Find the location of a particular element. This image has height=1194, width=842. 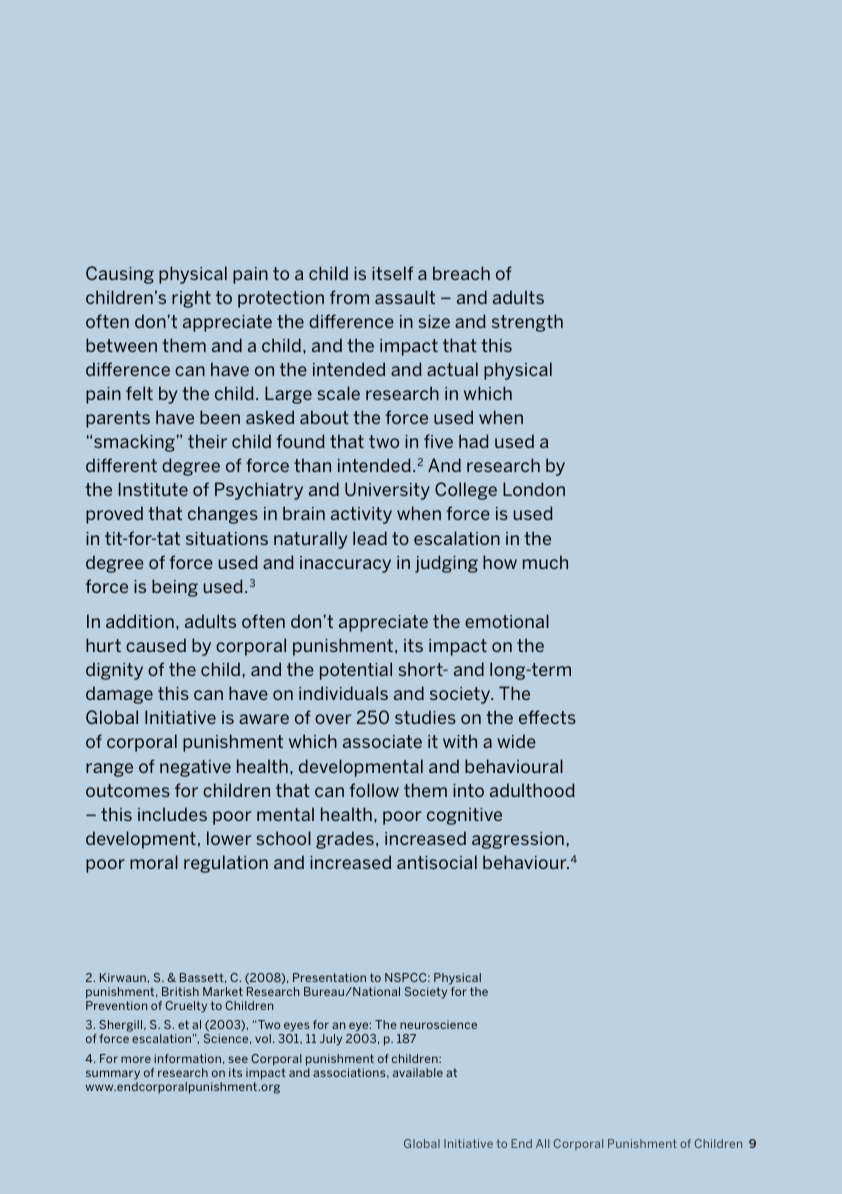

from is located at coordinates (349, 297).
